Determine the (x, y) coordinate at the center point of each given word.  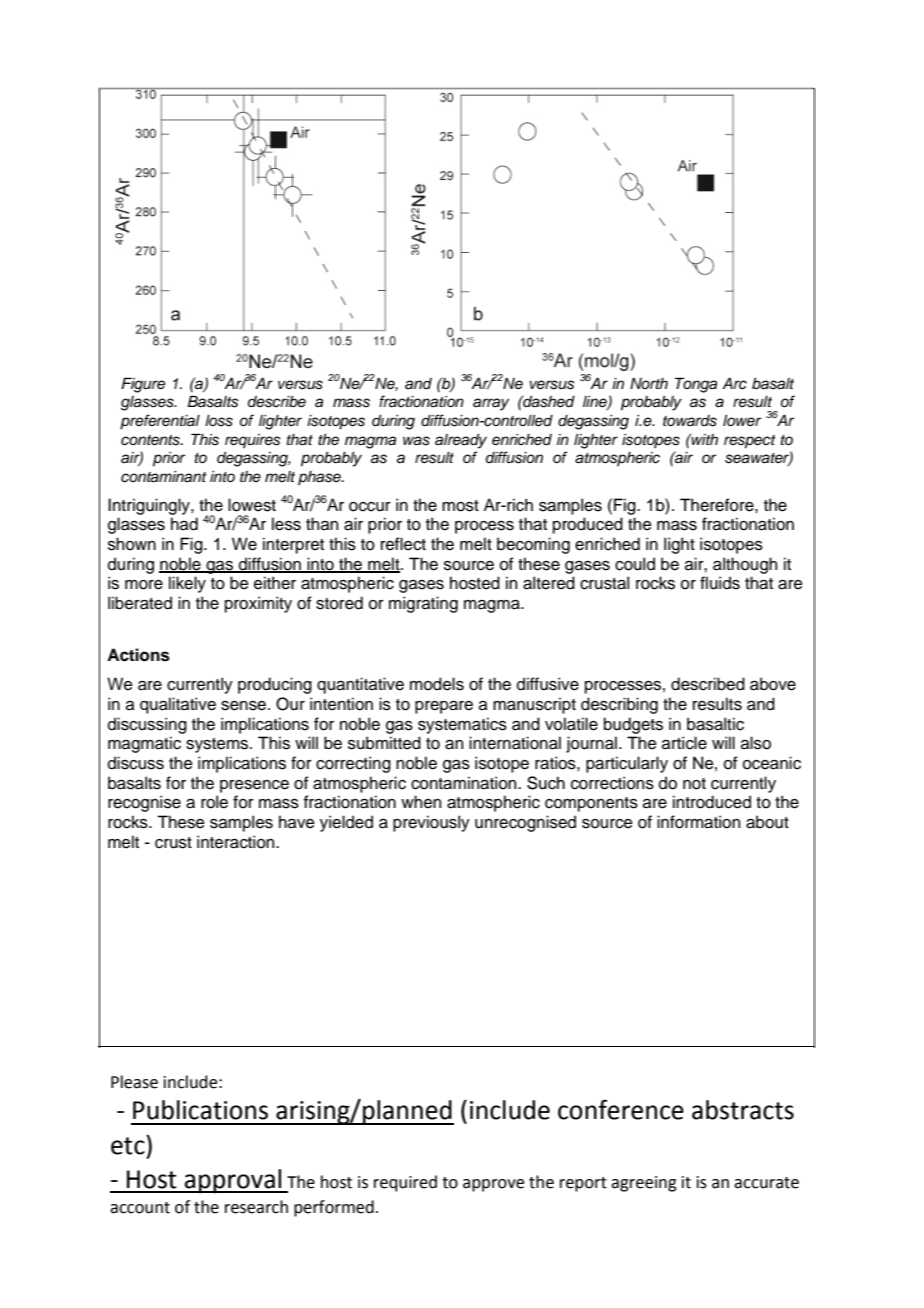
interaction (237, 842)
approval (233, 1181)
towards (690, 421)
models (437, 684)
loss (219, 421)
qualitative (178, 705)
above (773, 684)
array (491, 404)
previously (431, 823)
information (698, 822)
